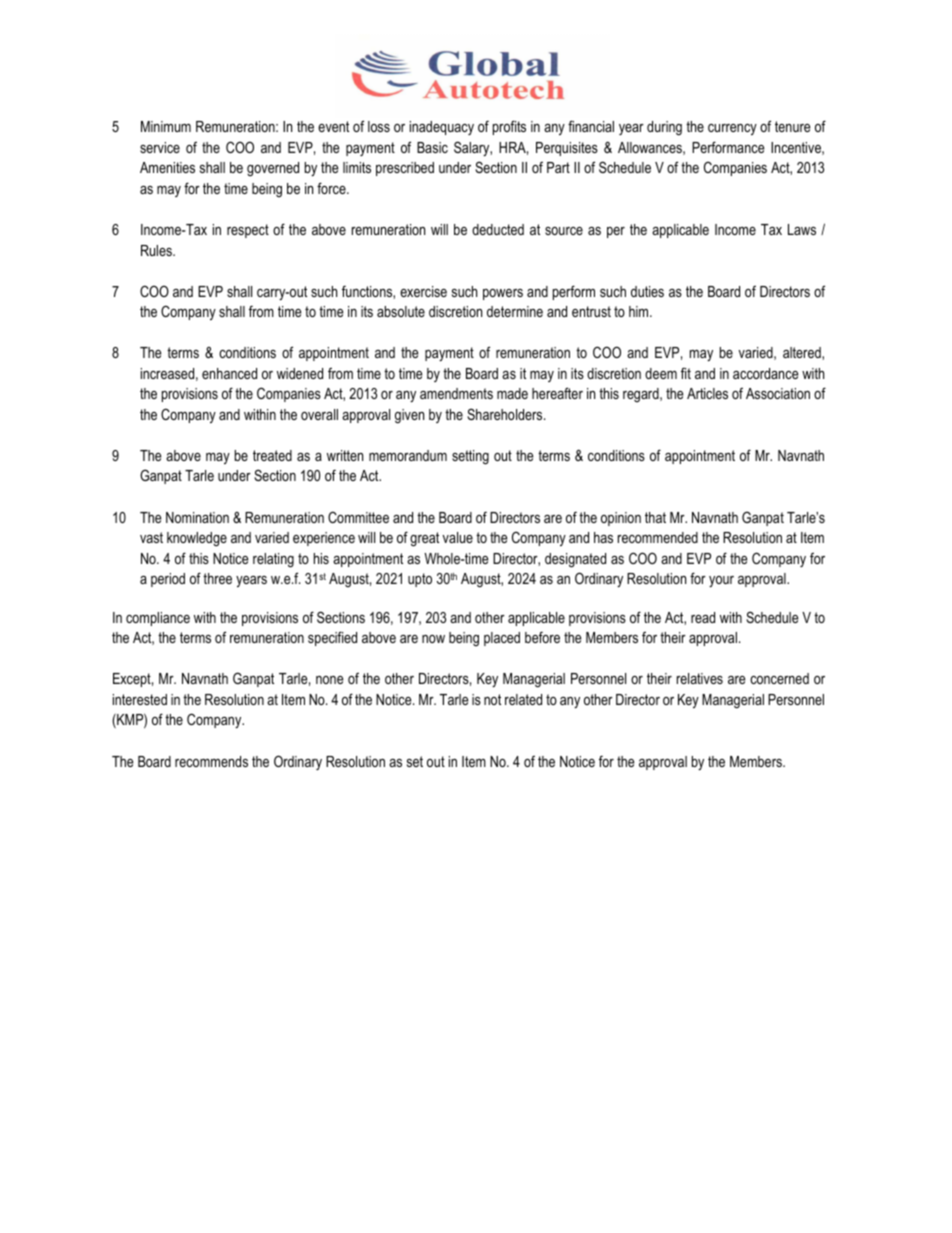 This screenshot has height=1233, width=952. What do you see at coordinates (732, 129) in the screenshot?
I see `currency` at bounding box center [732, 129].
